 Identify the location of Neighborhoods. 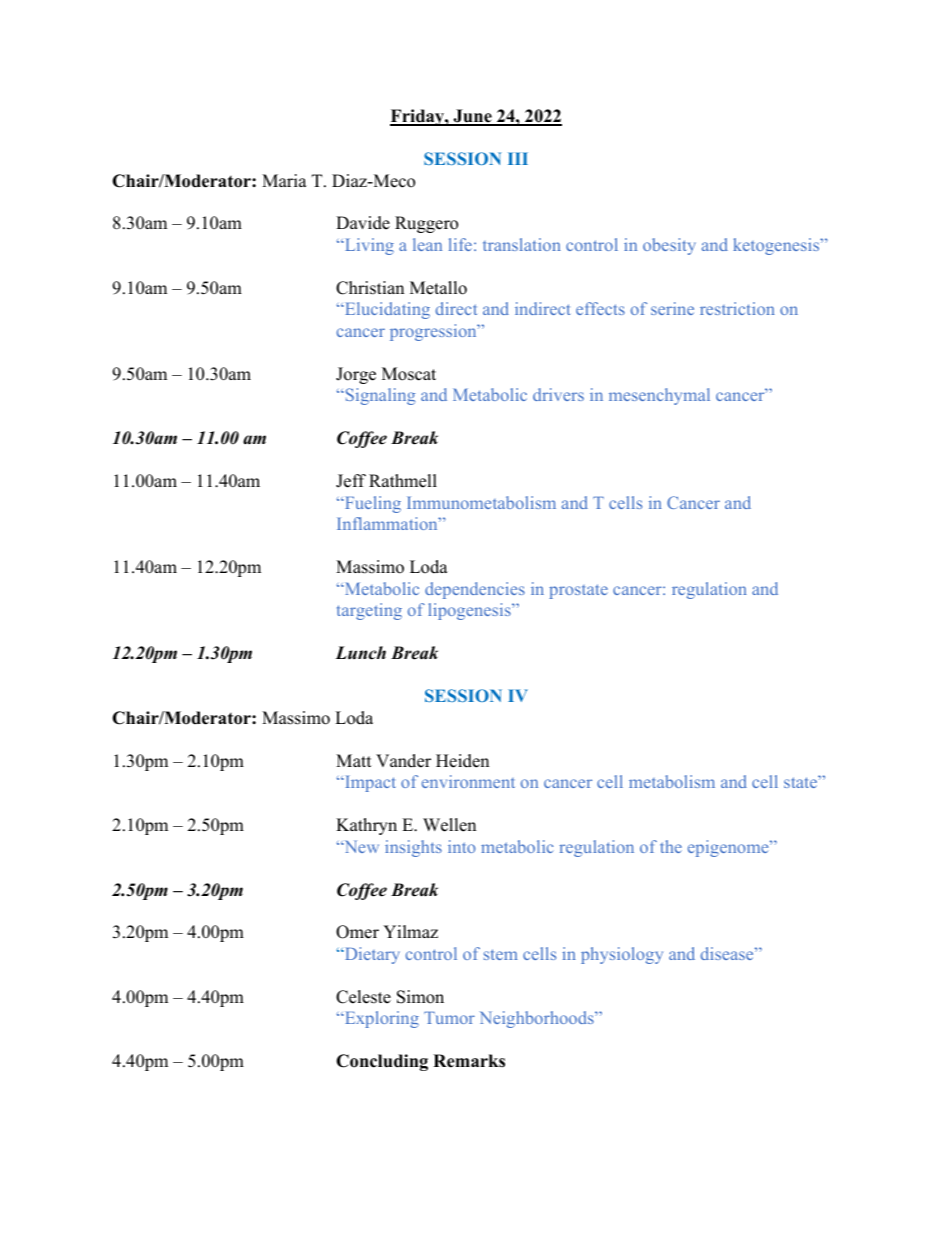
(538, 1019).
